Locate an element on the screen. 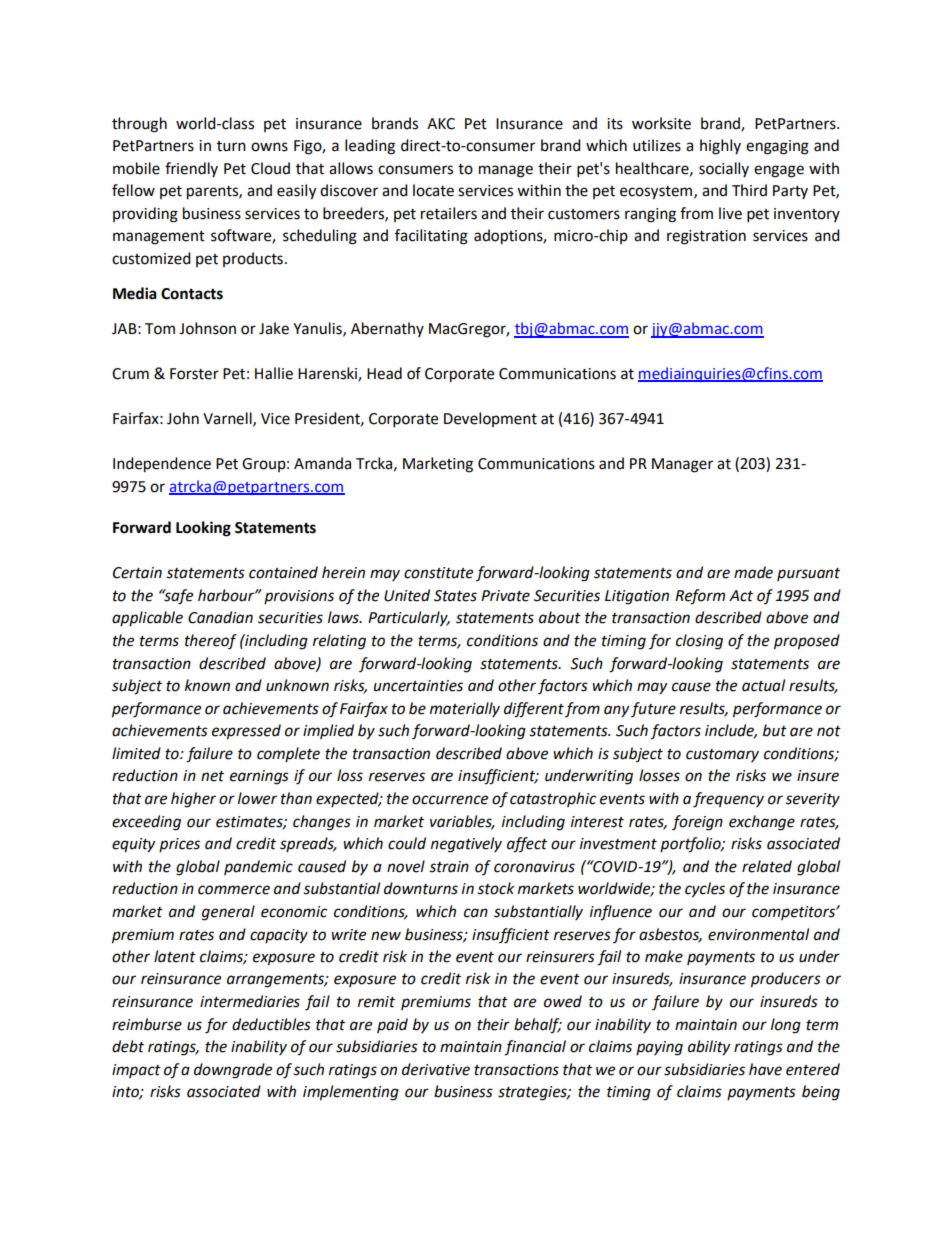 Image resolution: width=952 pixels, height=1233 pixels. highly is located at coordinates (720, 147).
